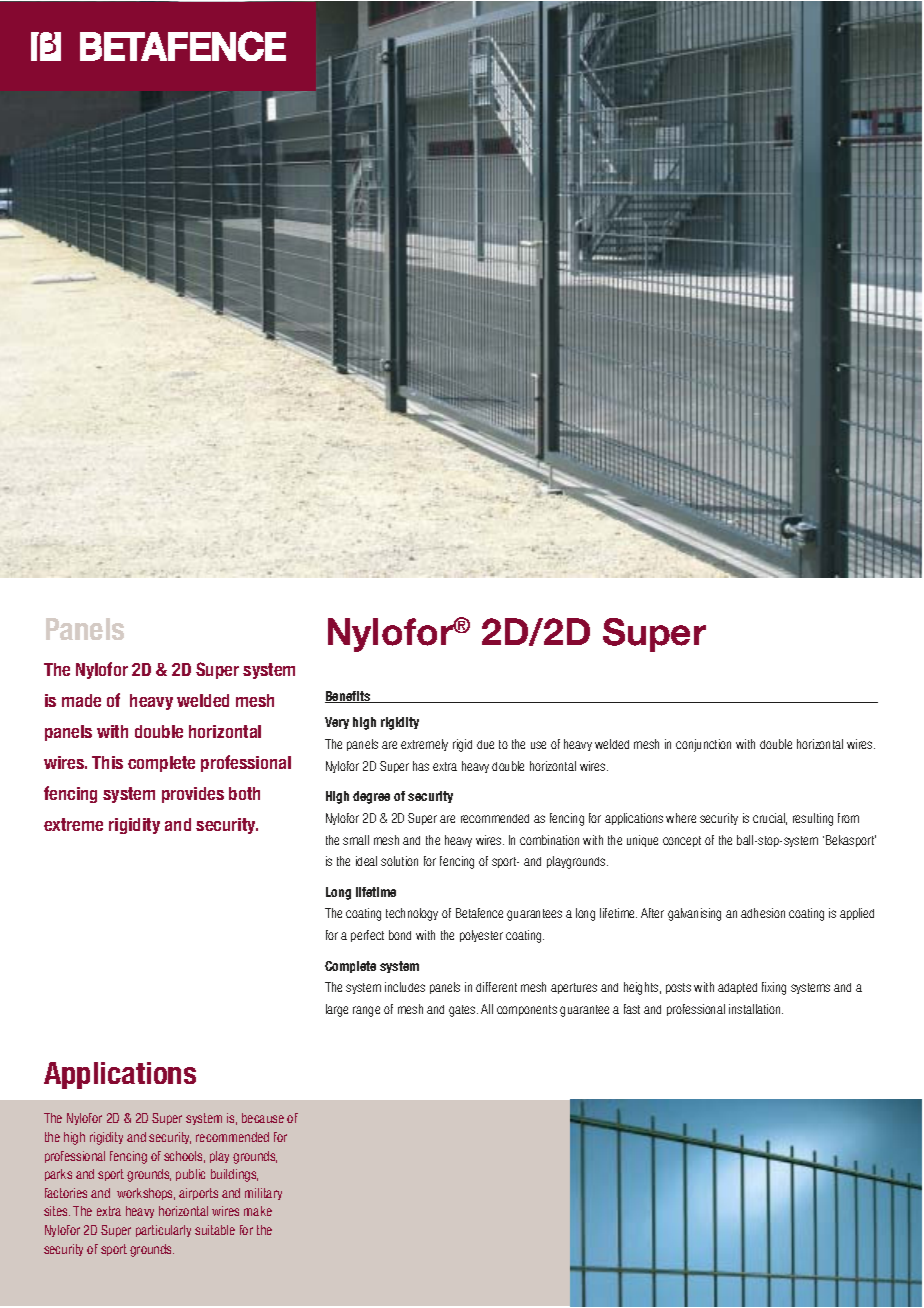 Image resolution: width=924 pixels, height=1308 pixels. Describe the element at coordinates (263, 1194) in the page. I see `military` at that location.
